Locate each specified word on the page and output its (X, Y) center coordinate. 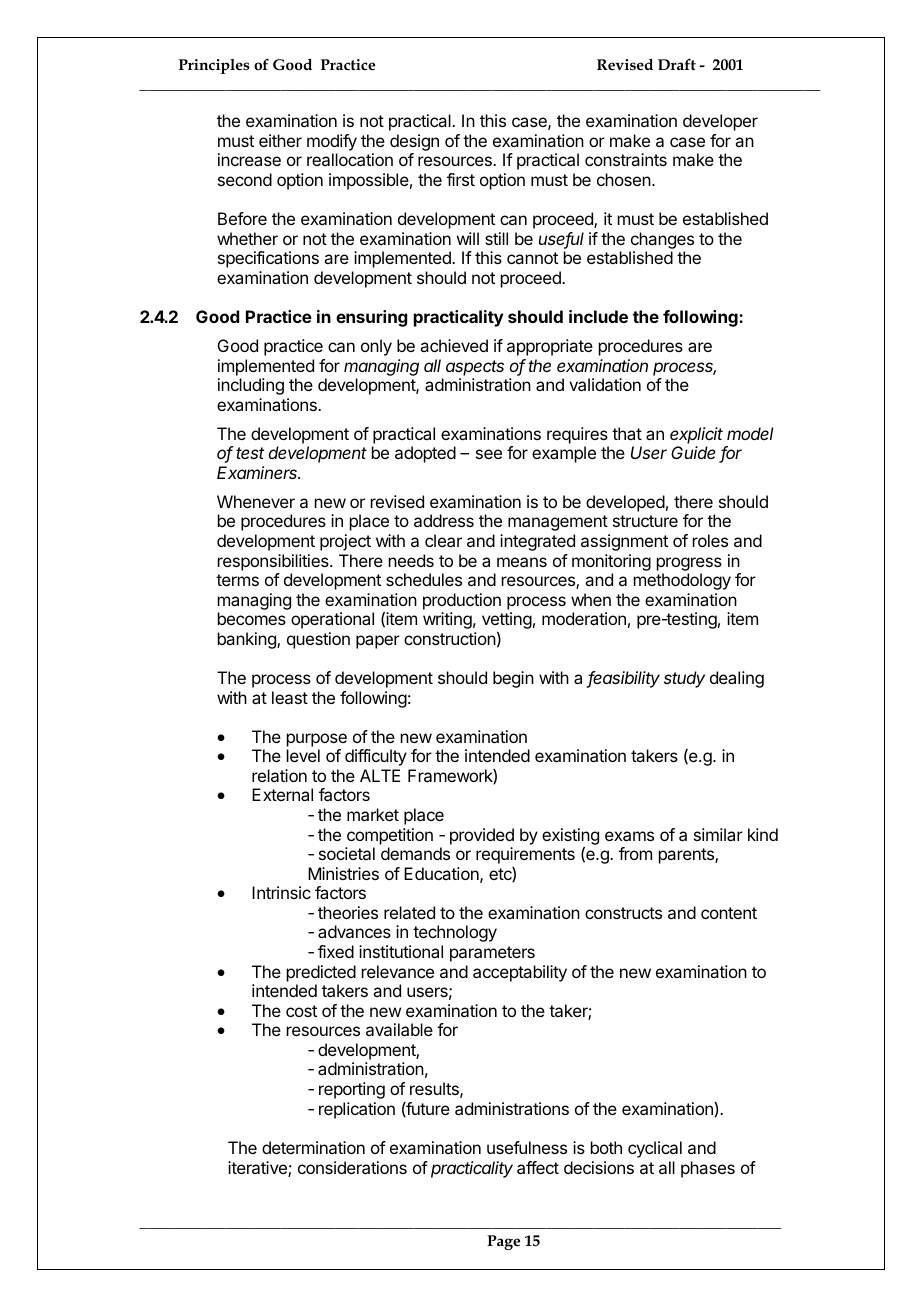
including (251, 386)
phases (708, 1169)
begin (513, 679)
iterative (258, 1169)
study (684, 679)
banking (248, 640)
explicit (696, 435)
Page (503, 1242)
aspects (475, 368)
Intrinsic (281, 892)
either (280, 140)
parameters (492, 954)
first (461, 179)
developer (720, 122)
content (729, 913)
